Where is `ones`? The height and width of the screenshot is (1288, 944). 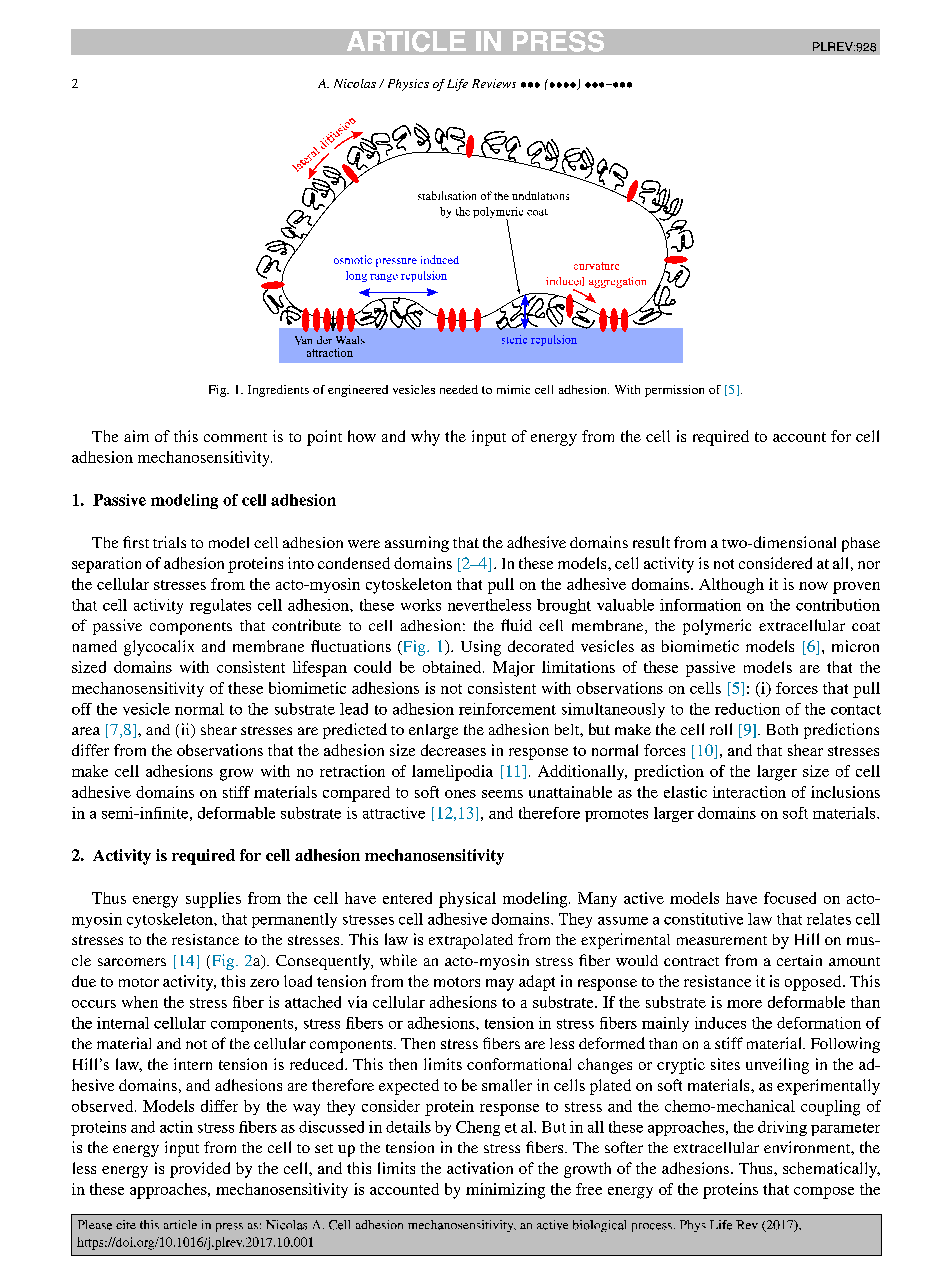
ones is located at coordinates (460, 794).
